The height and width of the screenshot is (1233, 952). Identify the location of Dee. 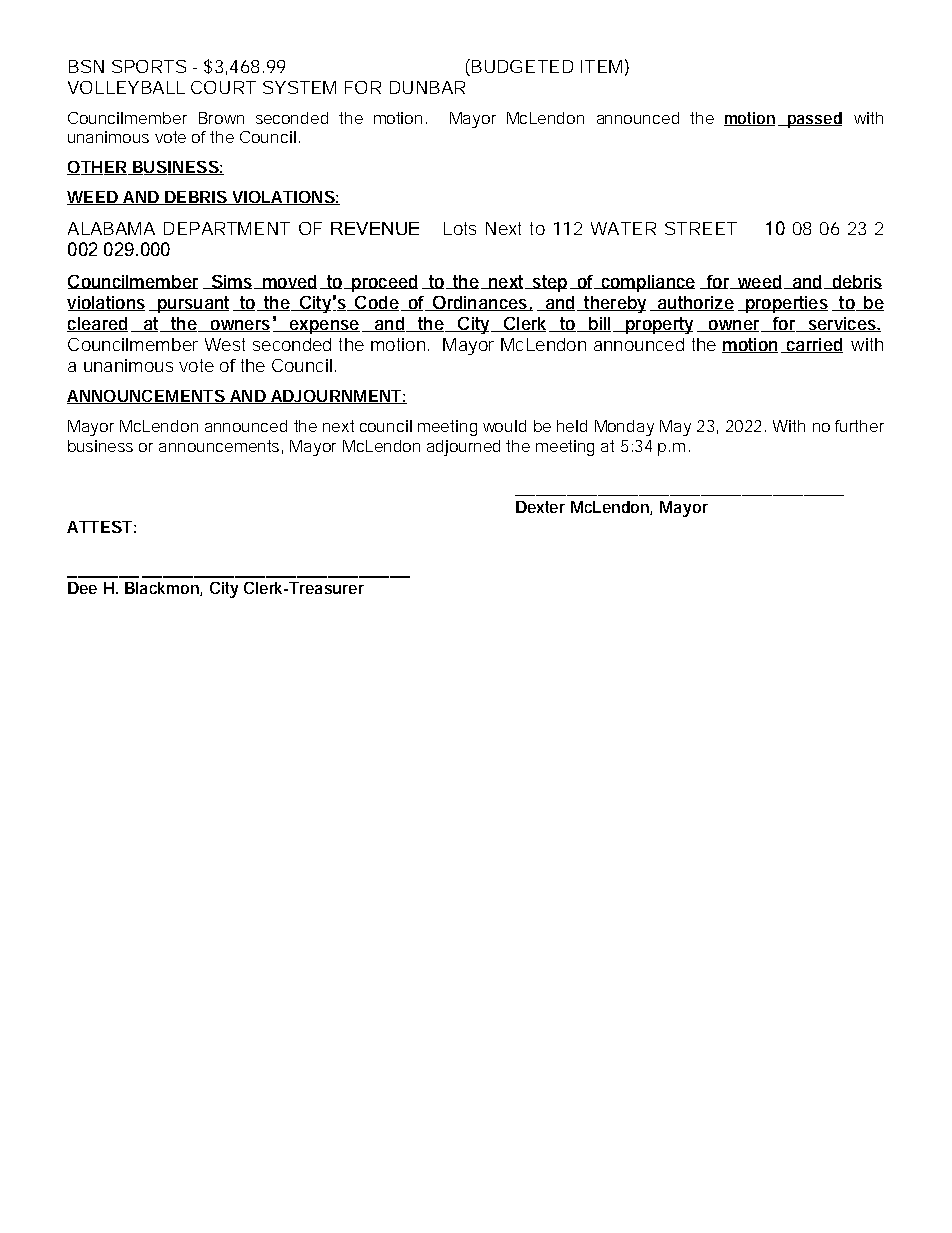
(82, 588).
